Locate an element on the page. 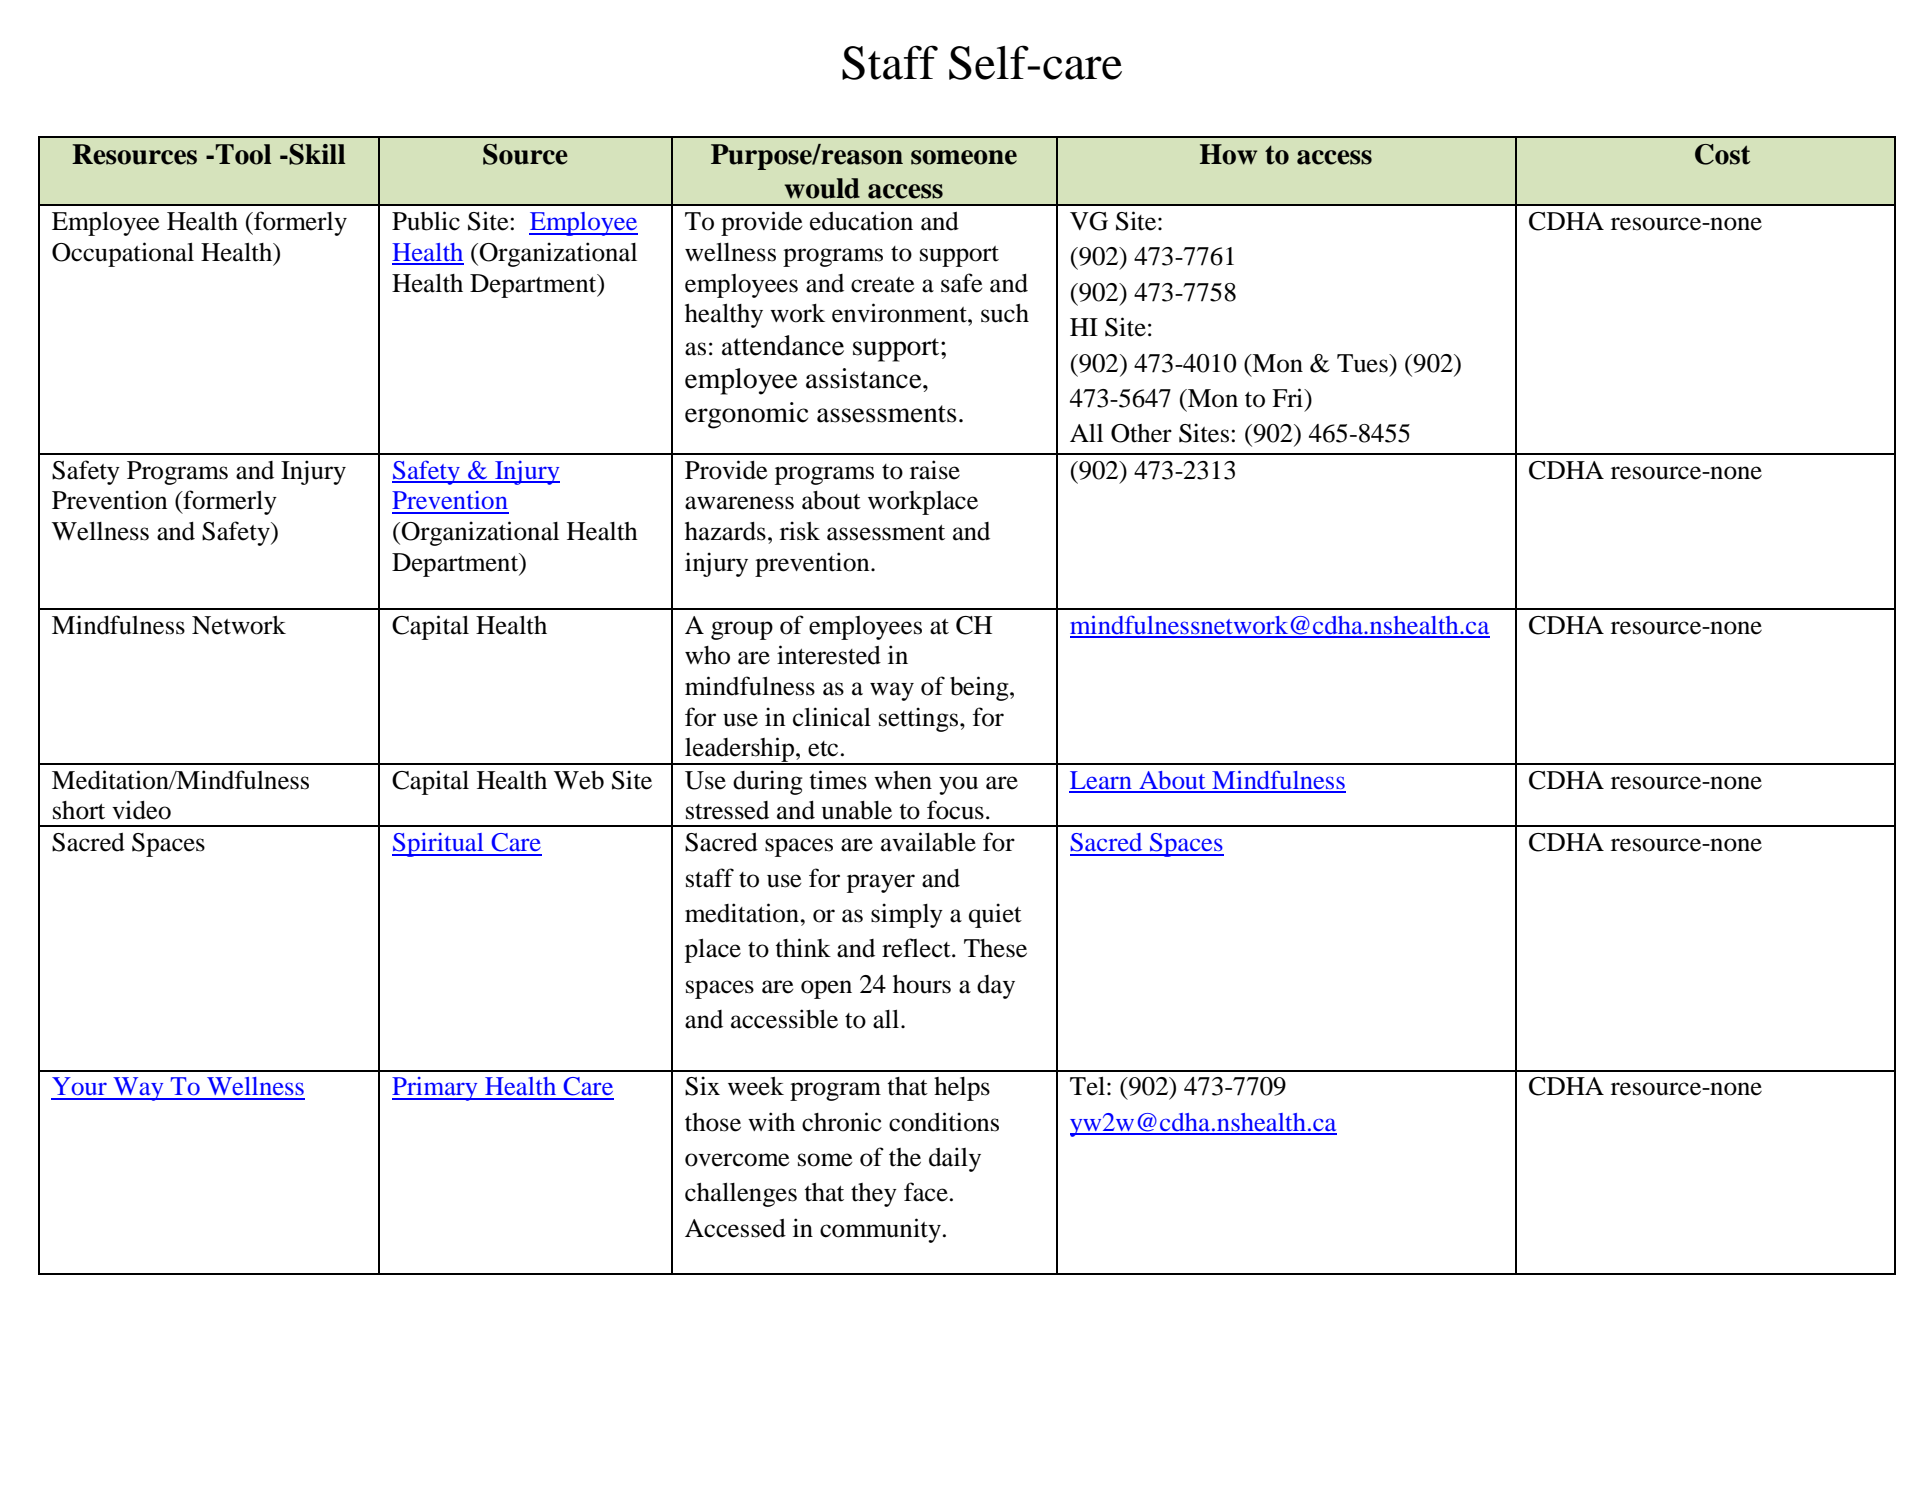 The image size is (1924, 1487). Tool is located at coordinates (243, 154).
